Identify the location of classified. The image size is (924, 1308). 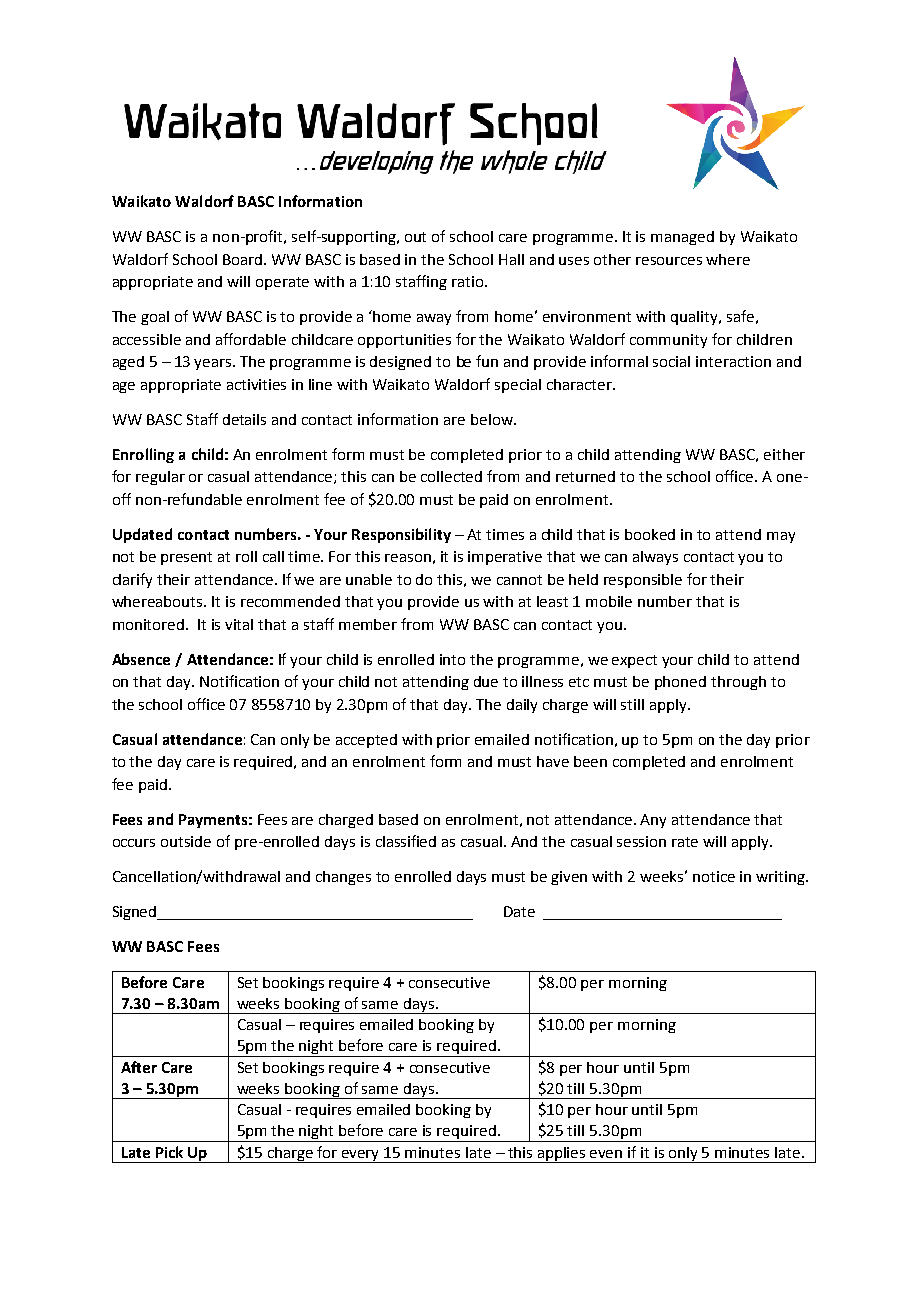
(406, 841).
